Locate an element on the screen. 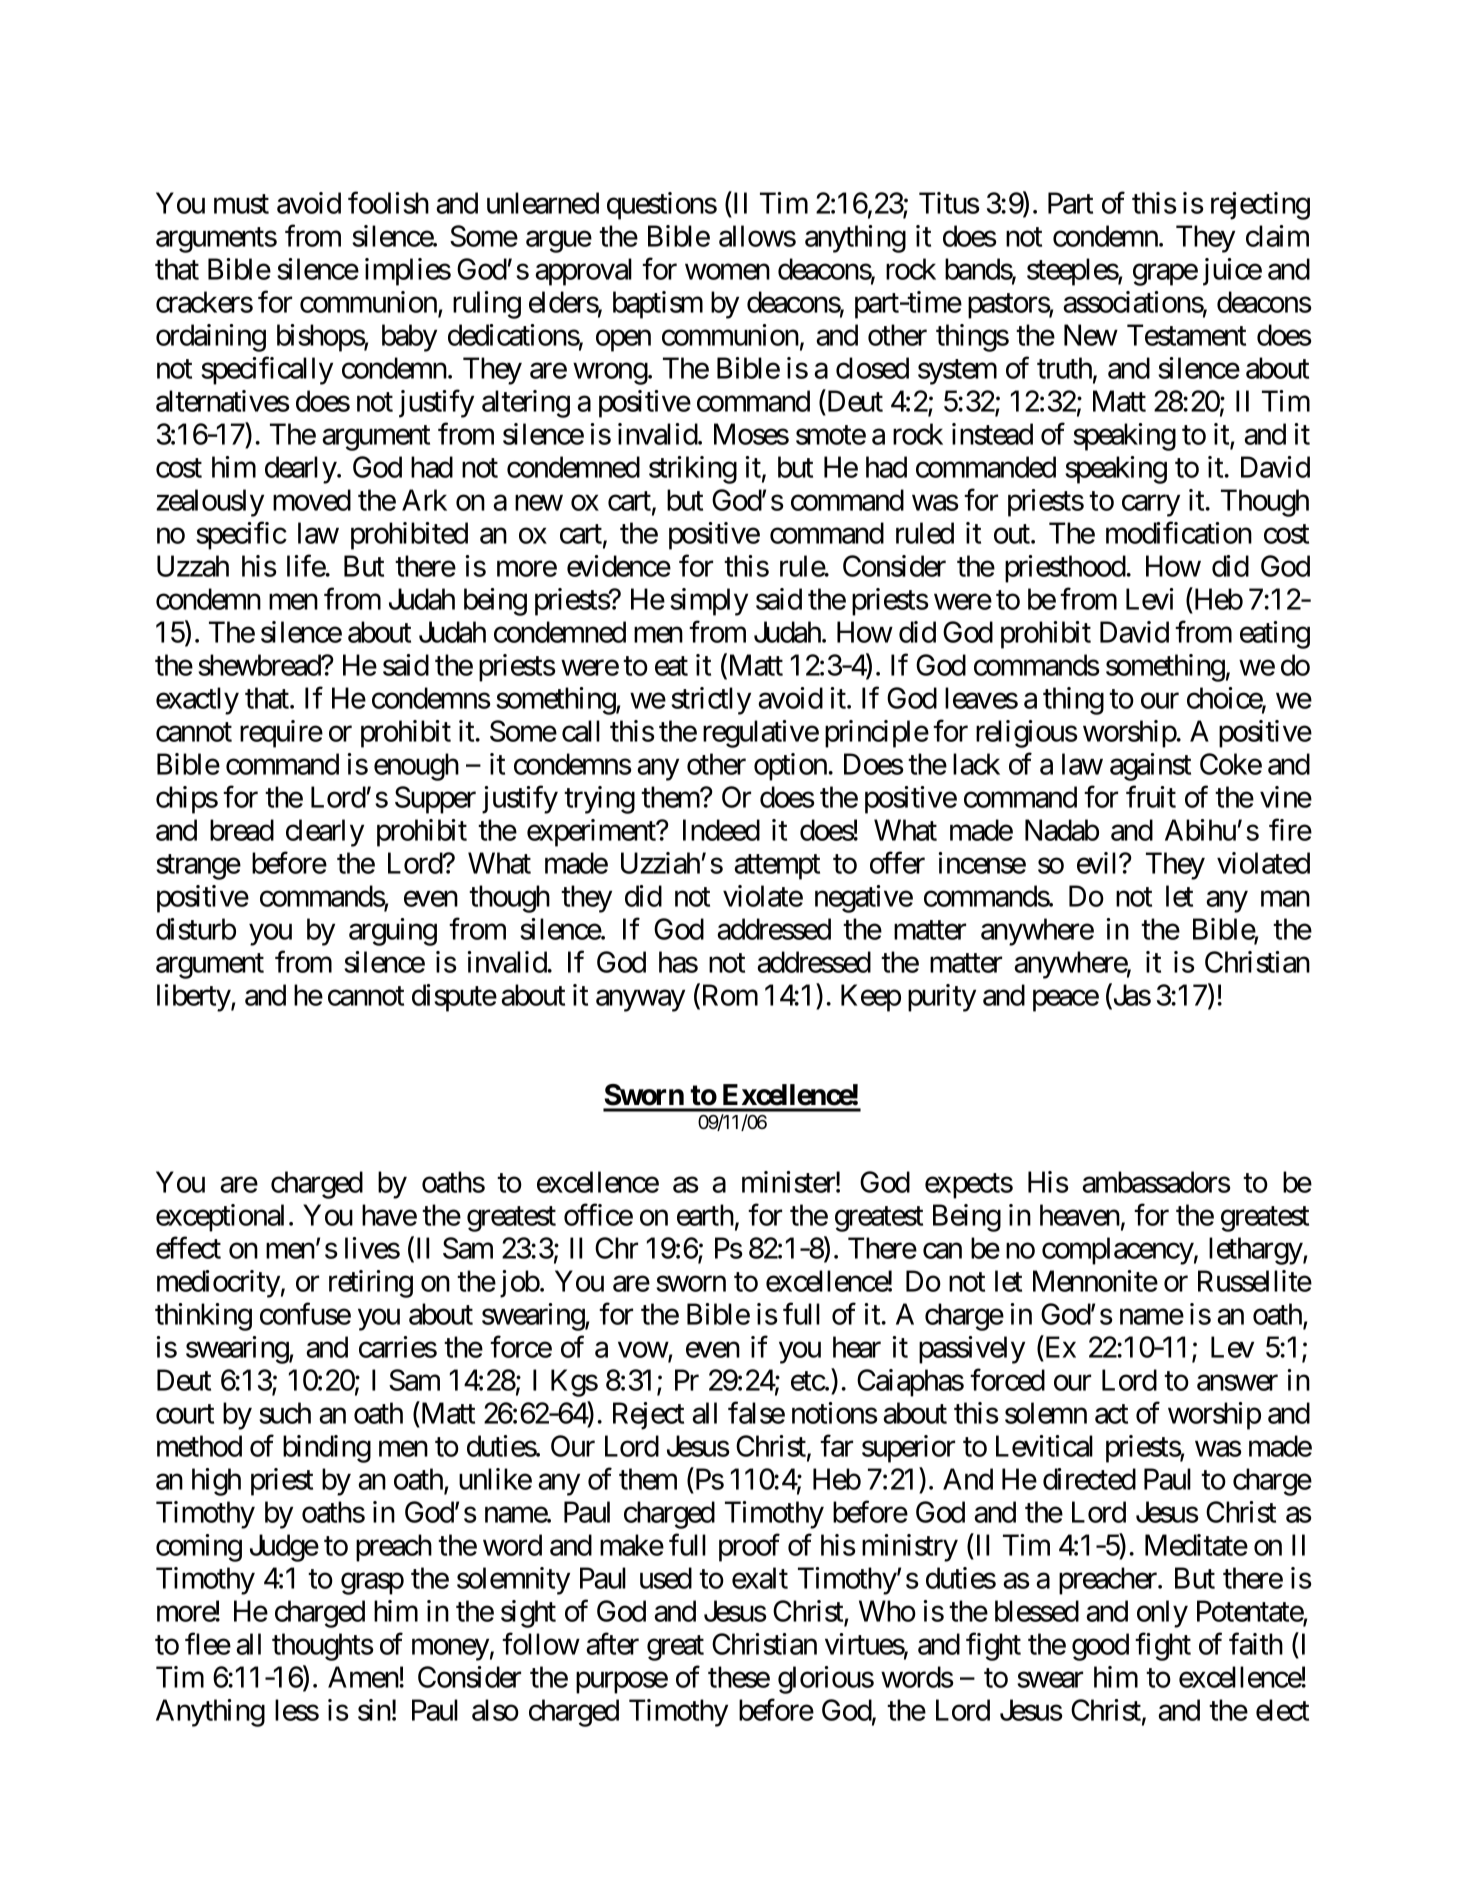  women is located at coordinates (727, 272).
